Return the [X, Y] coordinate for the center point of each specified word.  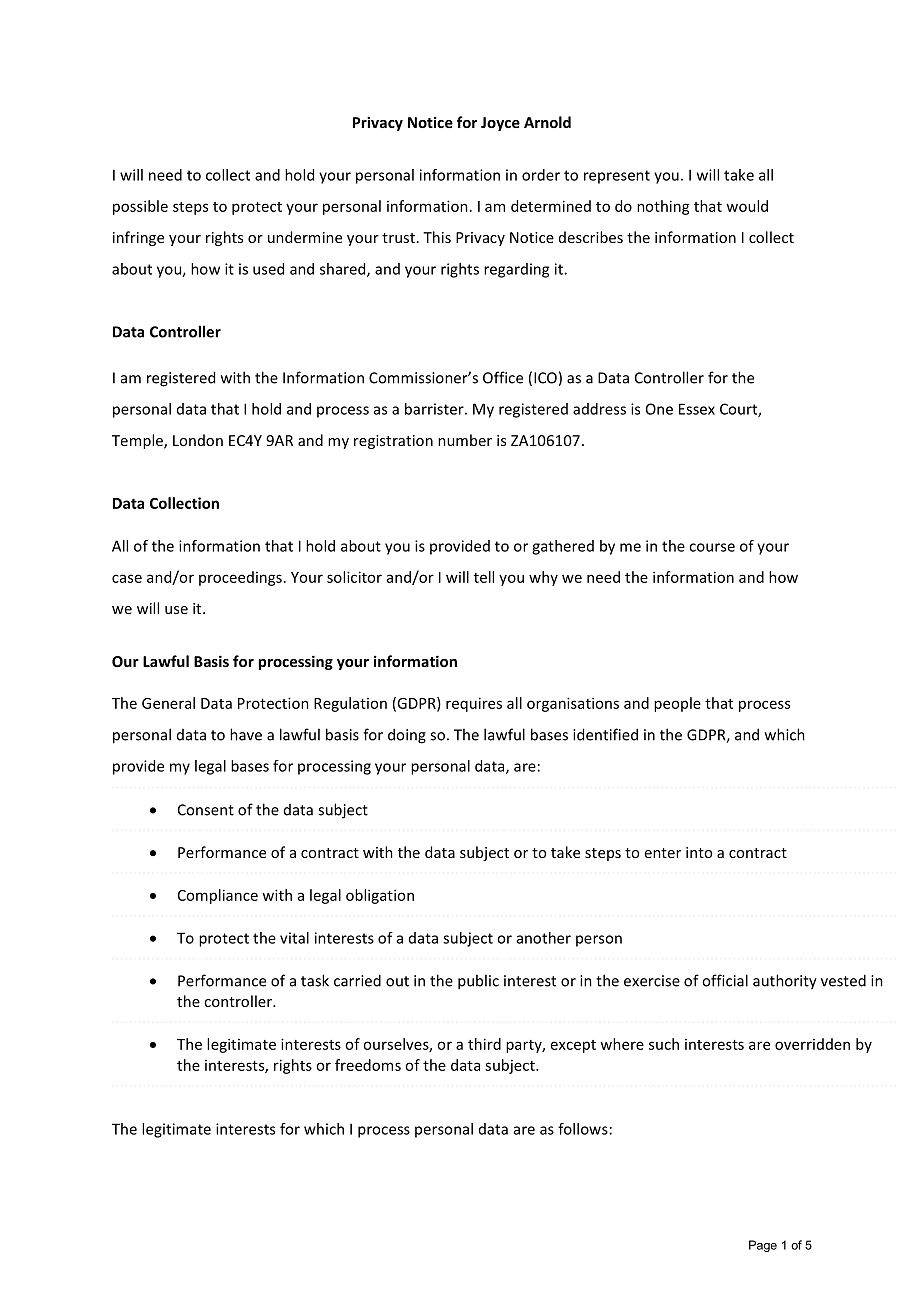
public [478, 982]
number [465, 440]
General [168, 703]
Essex [697, 409]
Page [763, 1246]
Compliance [218, 896]
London [198, 440]
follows [583, 1129]
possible [140, 207]
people [677, 704]
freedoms [368, 1065]
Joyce [500, 124]
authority [785, 982]
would [747, 206]
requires [474, 704]
